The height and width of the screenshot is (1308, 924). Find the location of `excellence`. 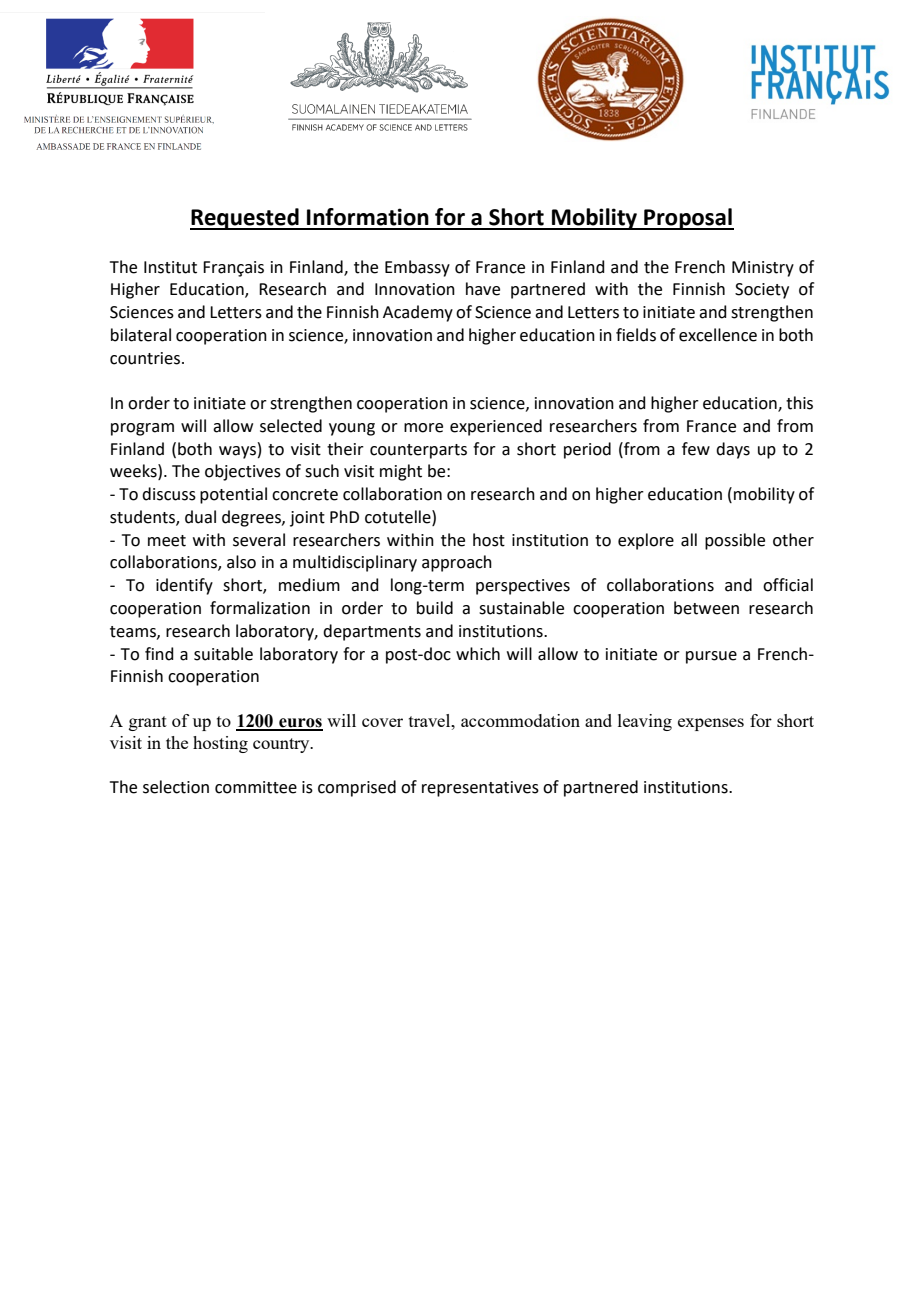

excellence is located at coordinates (718, 335).
